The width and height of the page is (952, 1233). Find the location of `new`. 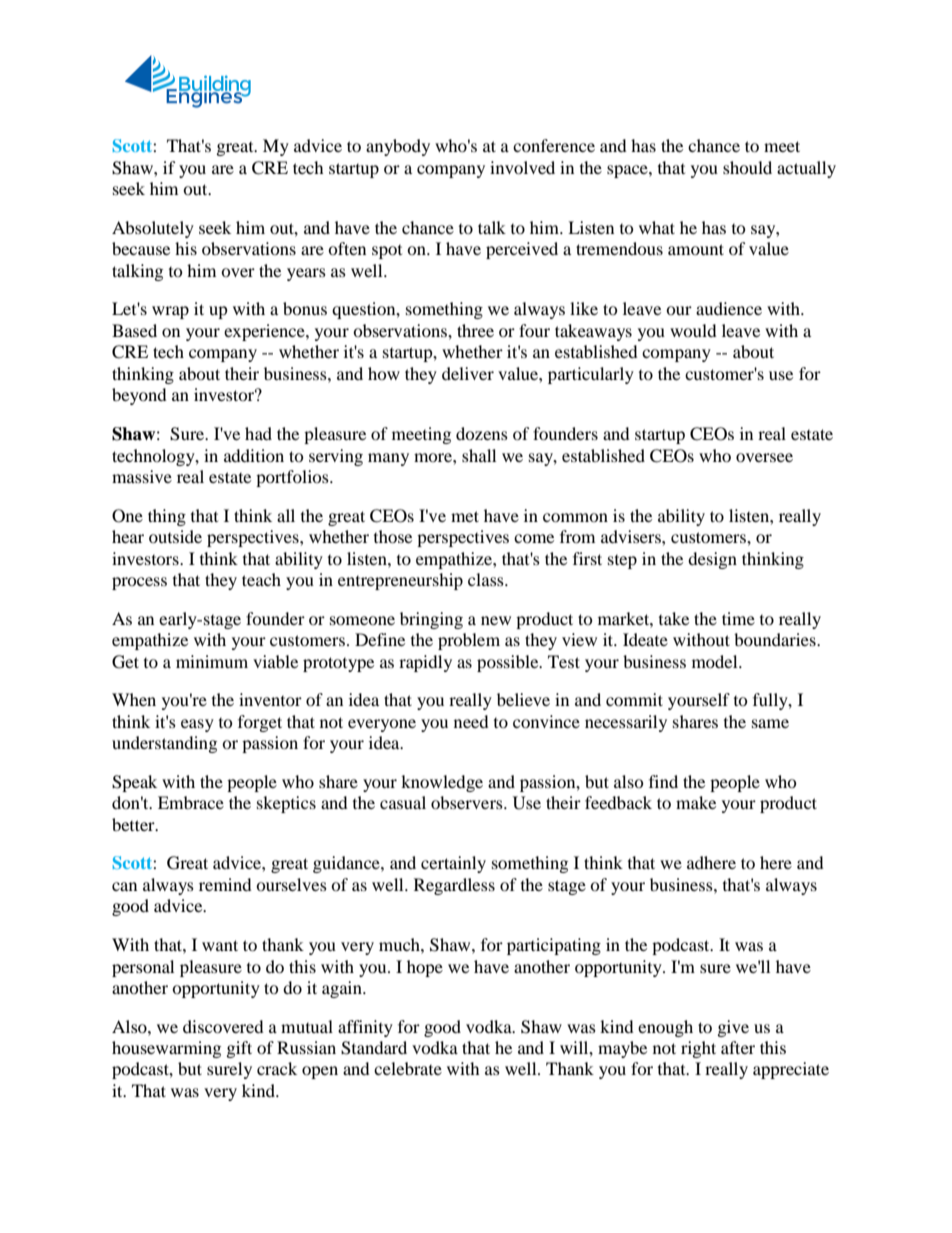

new is located at coordinates (496, 620).
